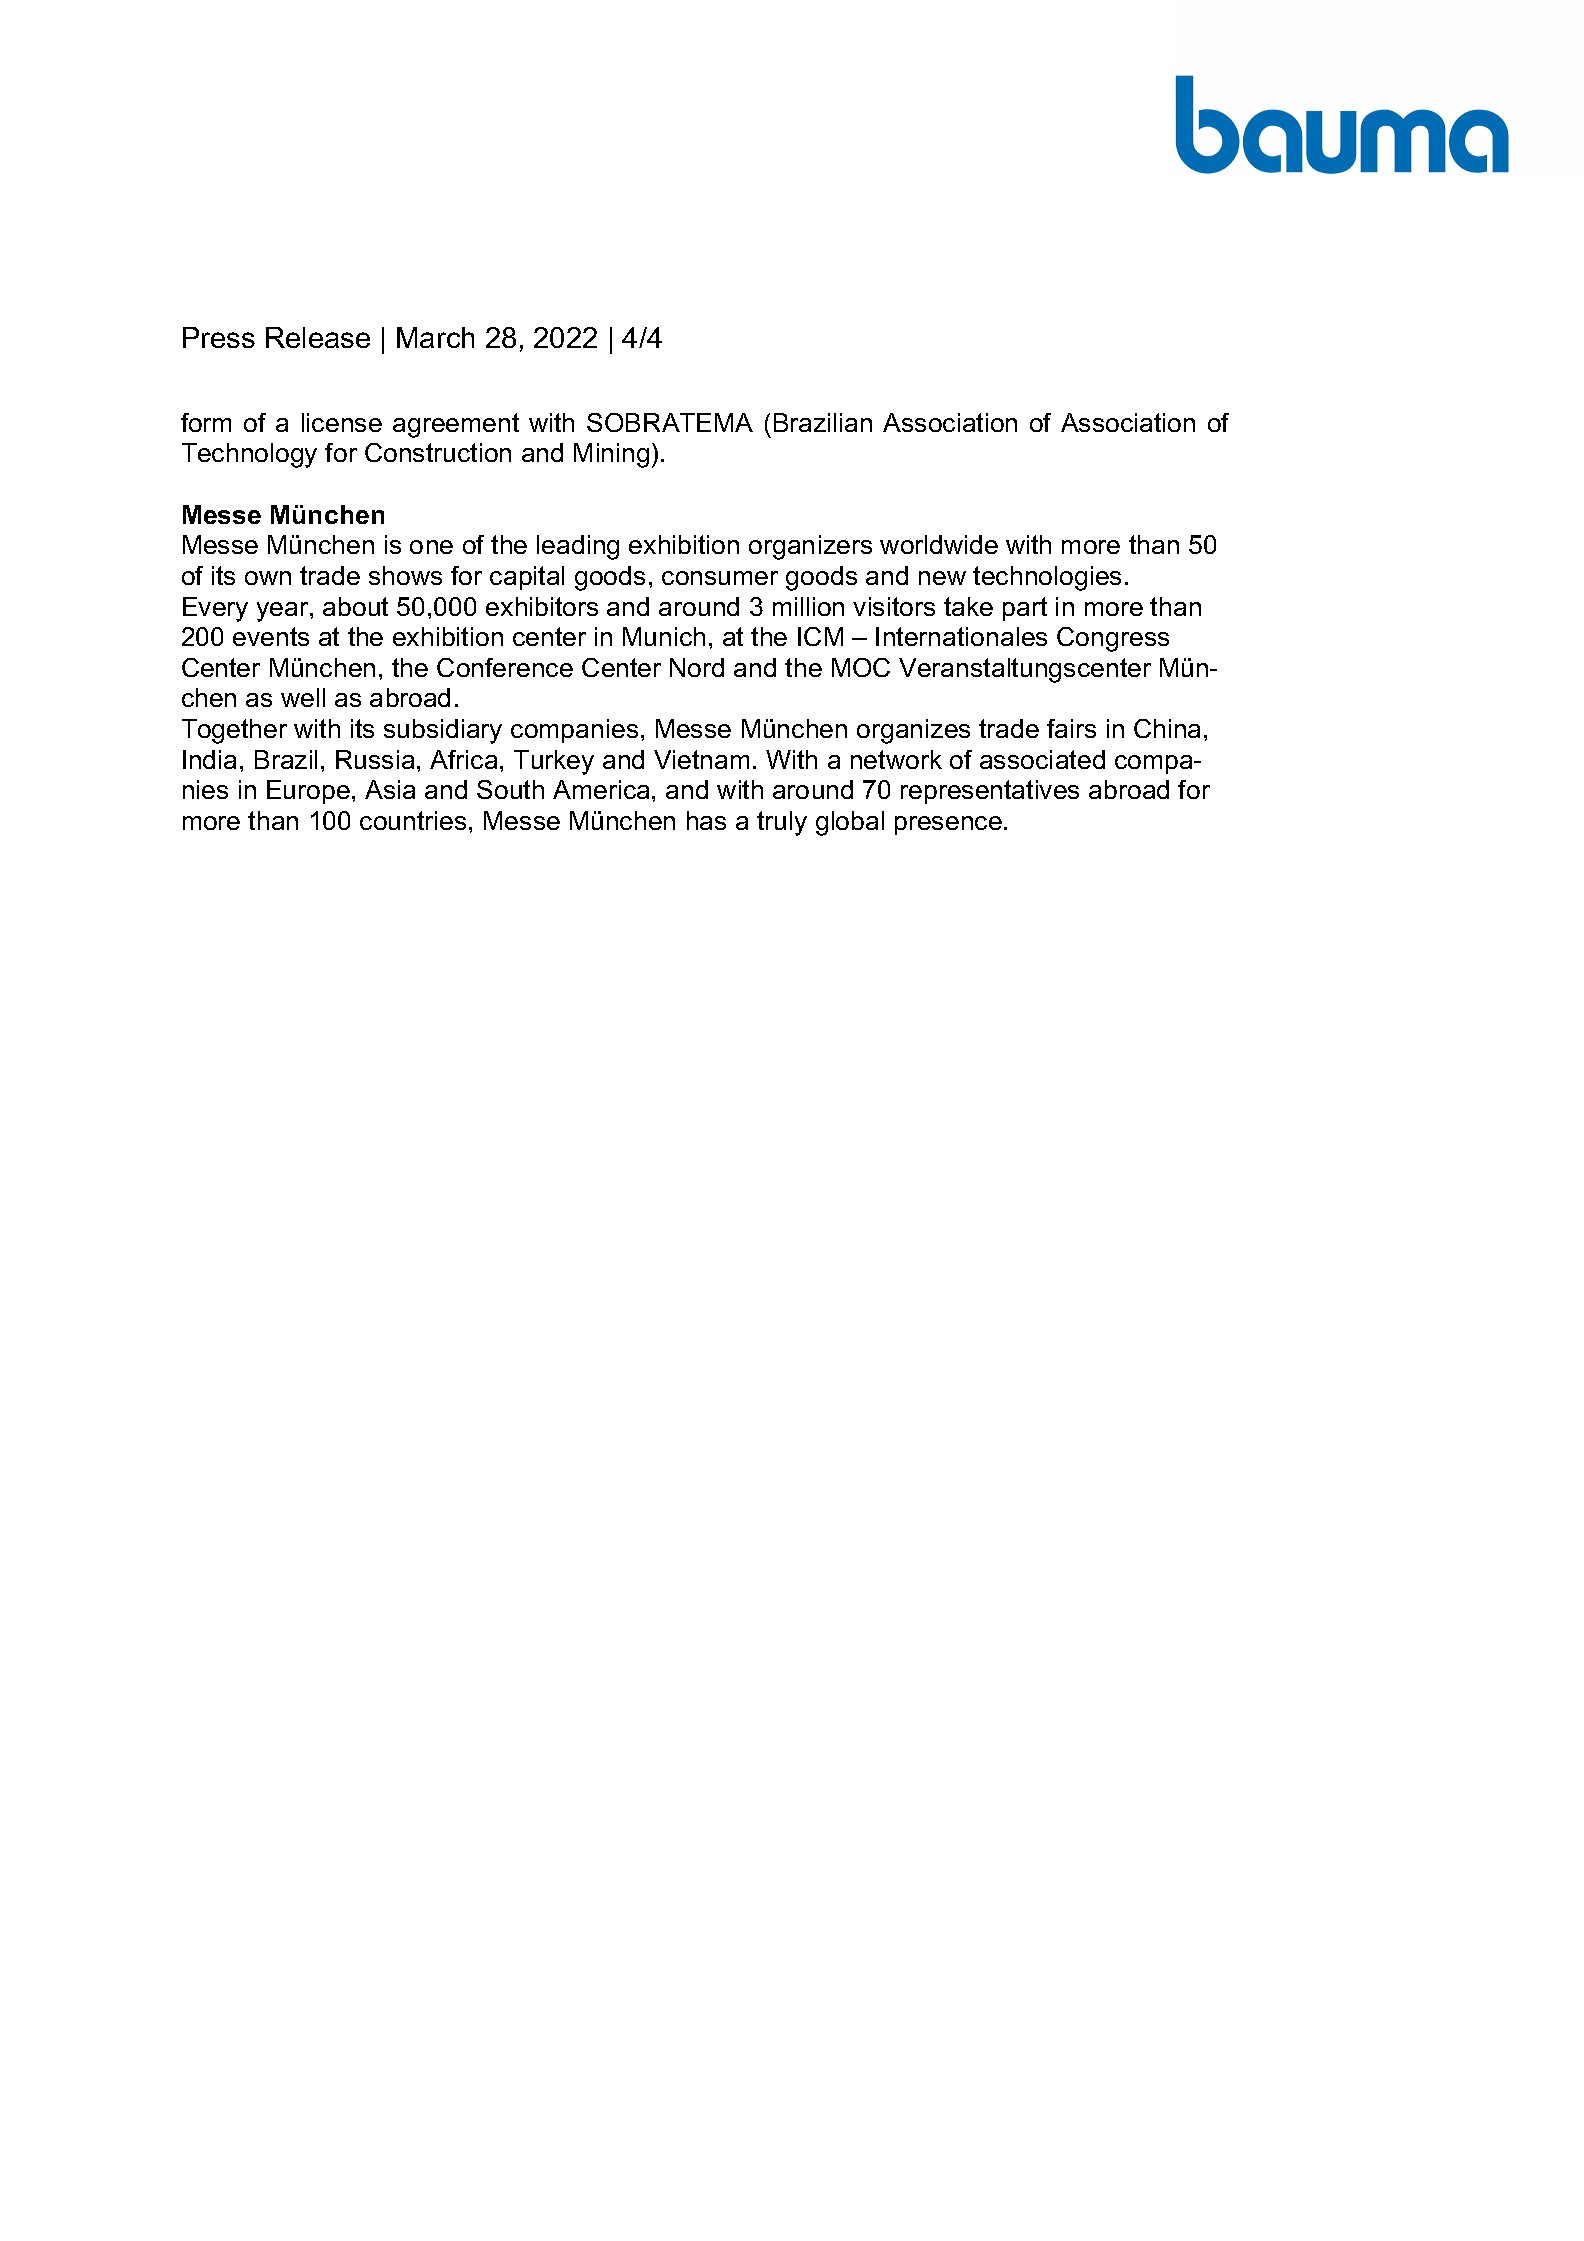 Image resolution: width=1584 pixels, height=2241 pixels. Describe the element at coordinates (308, 792) in the document. I see `Europe` at that location.
